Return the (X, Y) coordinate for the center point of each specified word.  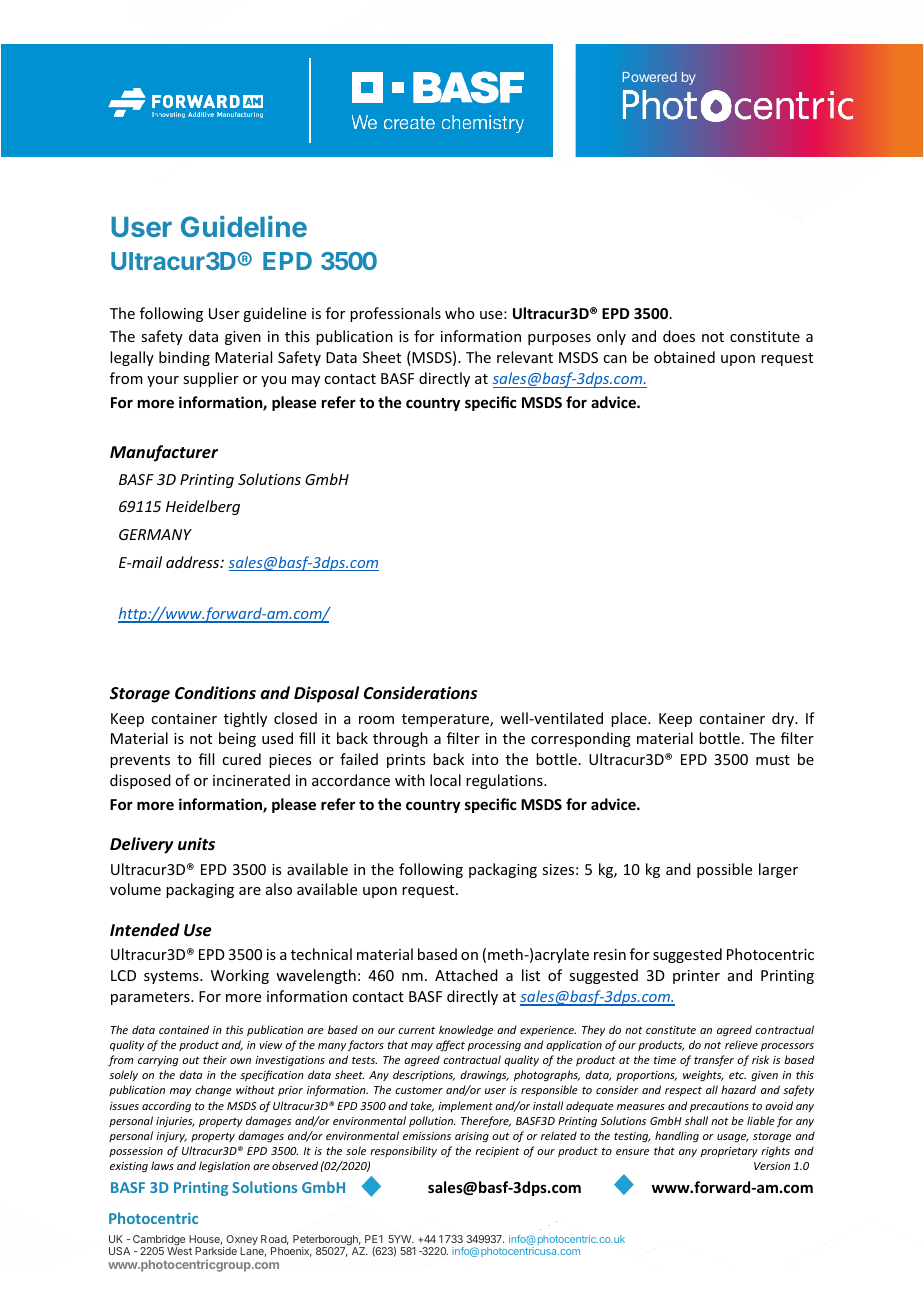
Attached (466, 975)
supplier (211, 379)
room (376, 720)
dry (784, 719)
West (179, 1251)
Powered (650, 77)
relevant (525, 357)
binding (184, 358)
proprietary (729, 1152)
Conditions (215, 692)
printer (696, 977)
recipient (497, 1152)
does (679, 336)
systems (172, 977)
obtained (684, 357)
